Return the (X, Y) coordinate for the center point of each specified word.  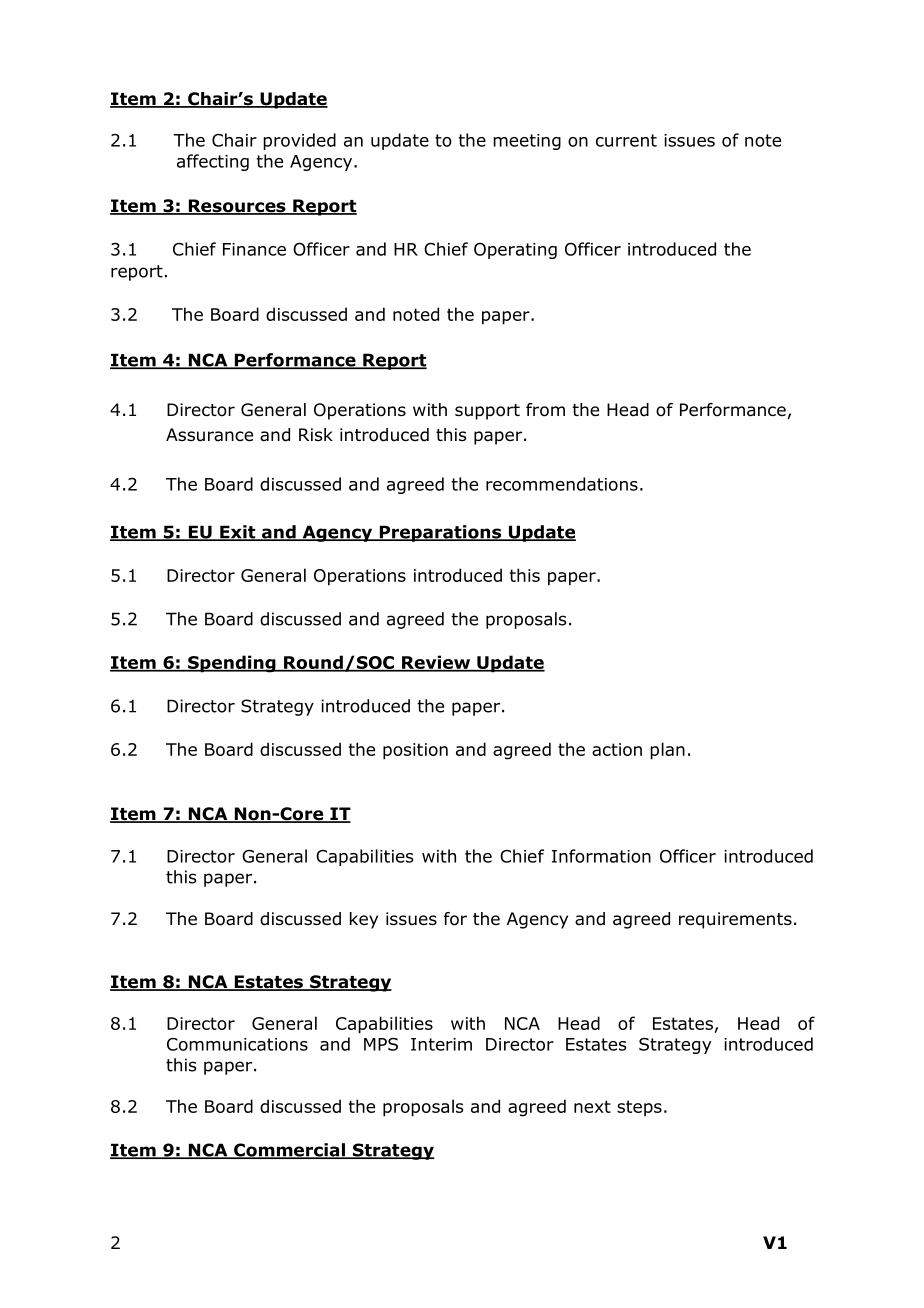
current (626, 140)
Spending (232, 664)
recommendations (562, 484)
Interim (441, 1044)
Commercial (289, 1151)
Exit (238, 533)
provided (299, 141)
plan (667, 751)
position (415, 751)
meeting (527, 142)
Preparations (440, 533)
